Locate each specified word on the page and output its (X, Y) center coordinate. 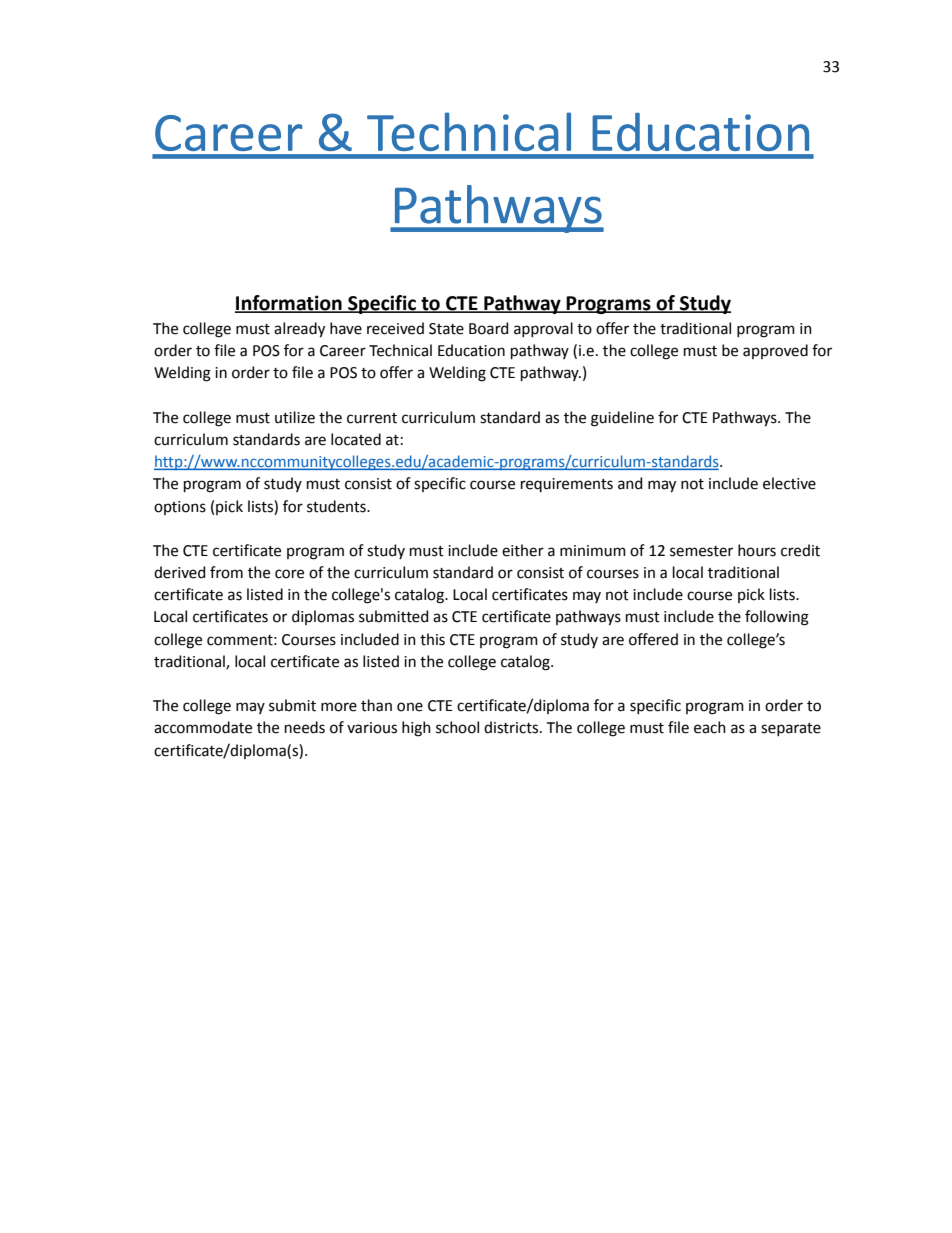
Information (289, 304)
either (523, 550)
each (710, 727)
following (777, 618)
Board (488, 328)
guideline (622, 419)
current (372, 418)
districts (512, 727)
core (289, 574)
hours (757, 550)
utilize (295, 417)
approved (775, 351)
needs (305, 727)
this (432, 639)
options (180, 508)
